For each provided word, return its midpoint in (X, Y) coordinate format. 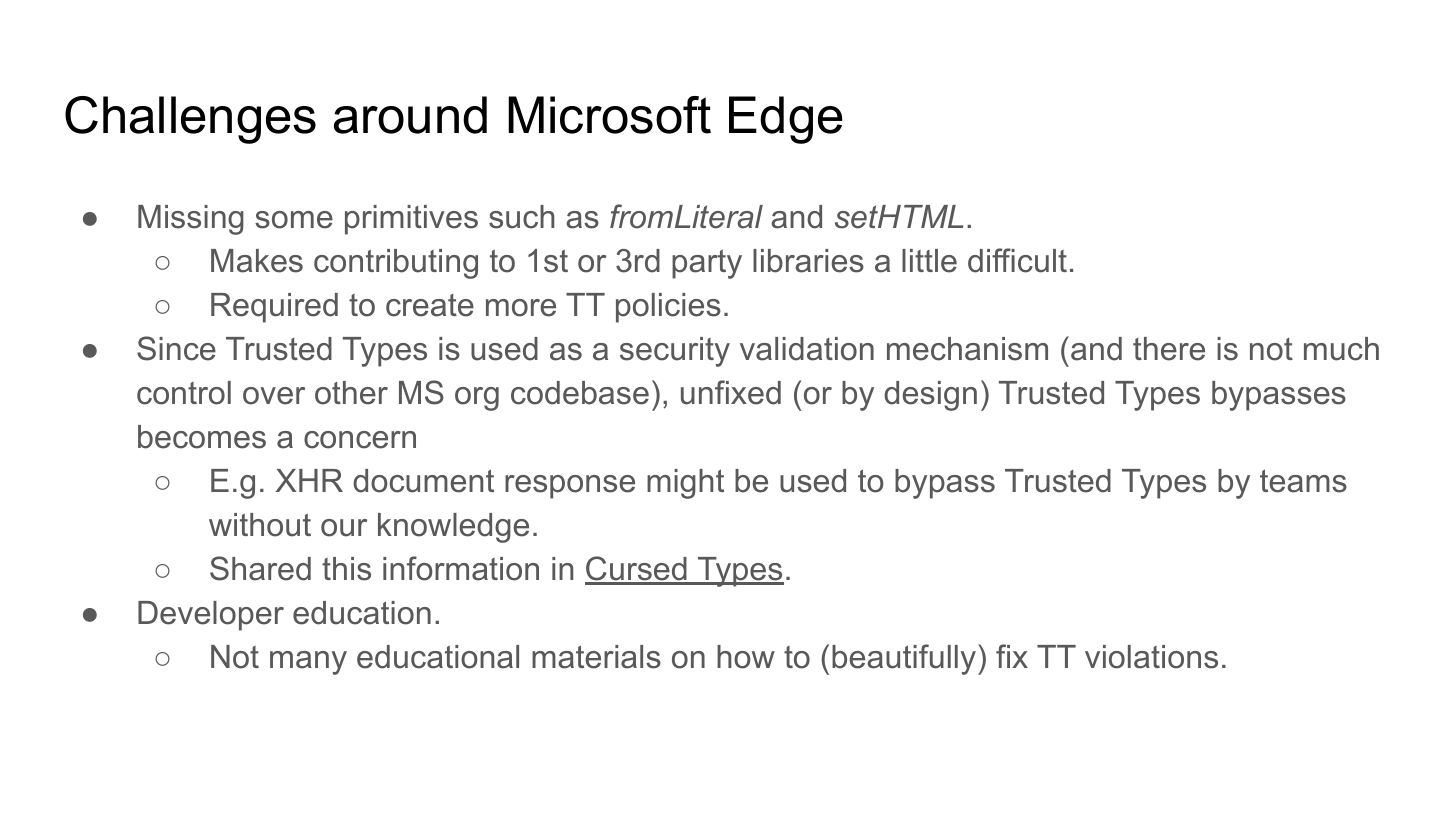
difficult (1017, 260)
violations (1151, 657)
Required (274, 308)
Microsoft (609, 115)
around (410, 115)
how (746, 657)
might (685, 484)
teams (1303, 481)
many (308, 663)
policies (668, 308)
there (1169, 349)
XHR (309, 480)
